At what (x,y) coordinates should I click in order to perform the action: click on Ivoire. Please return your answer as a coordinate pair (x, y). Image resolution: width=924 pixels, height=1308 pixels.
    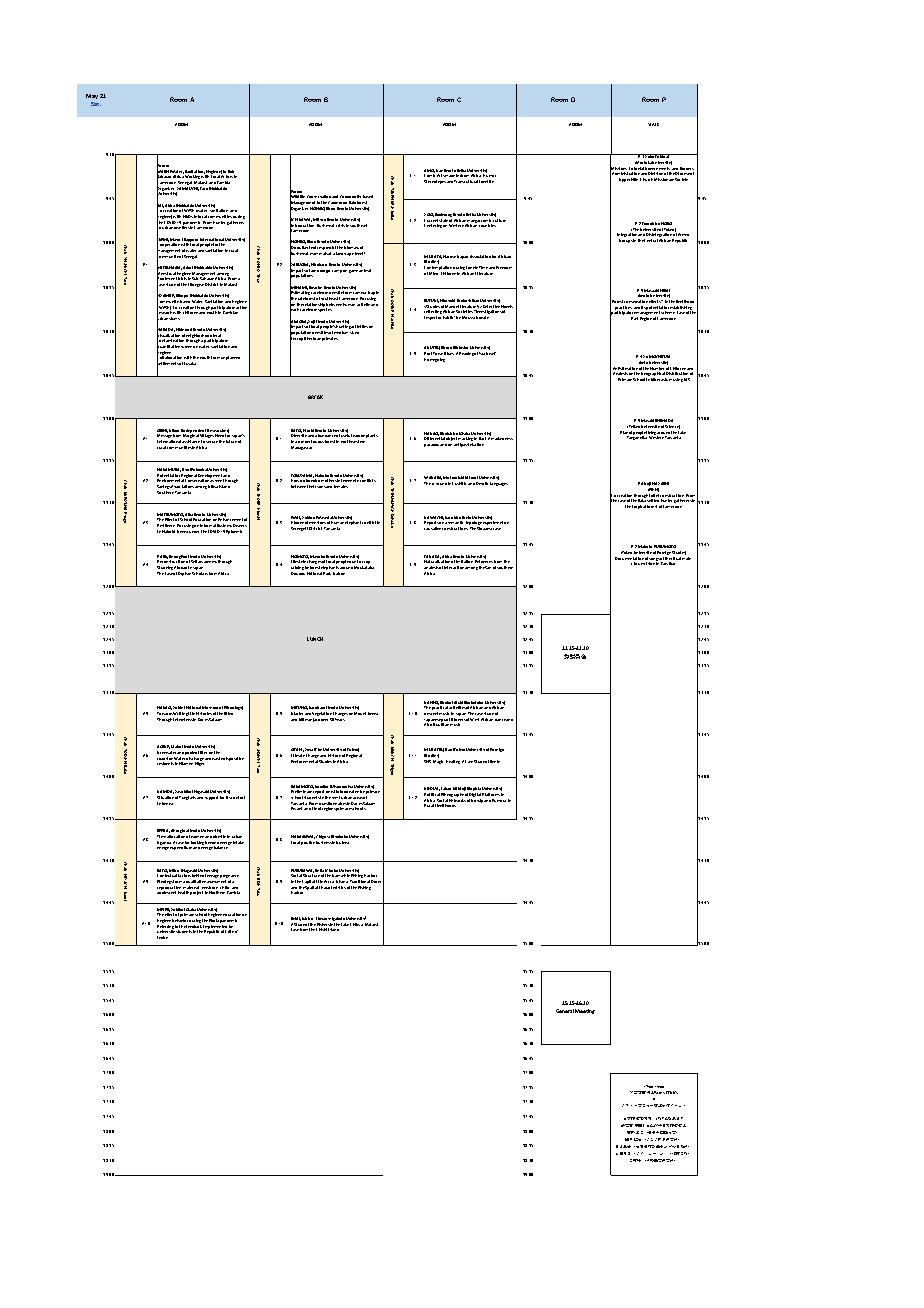
    Looking at the image, I should click on (162, 937).
